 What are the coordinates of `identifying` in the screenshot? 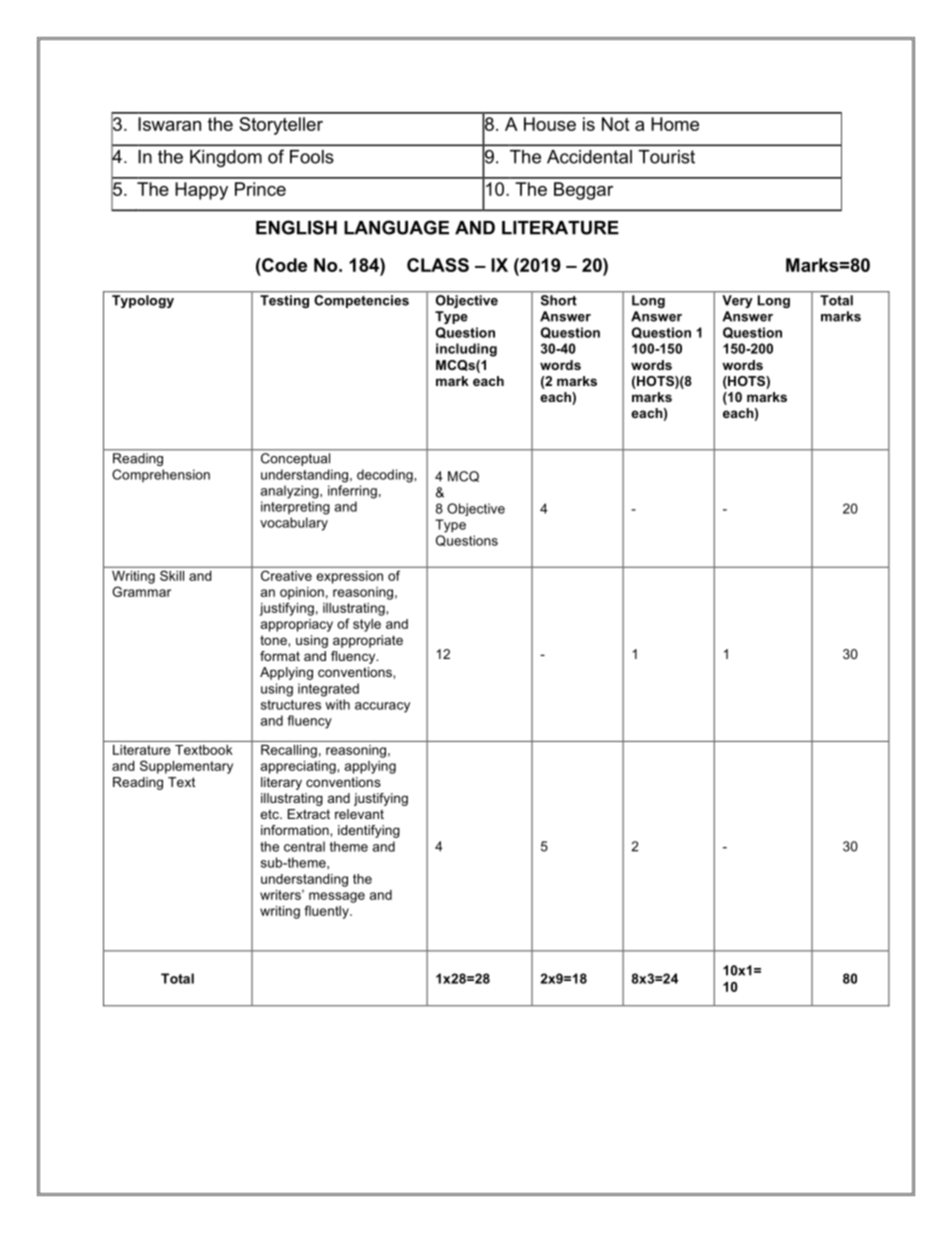 It's located at (369, 831).
